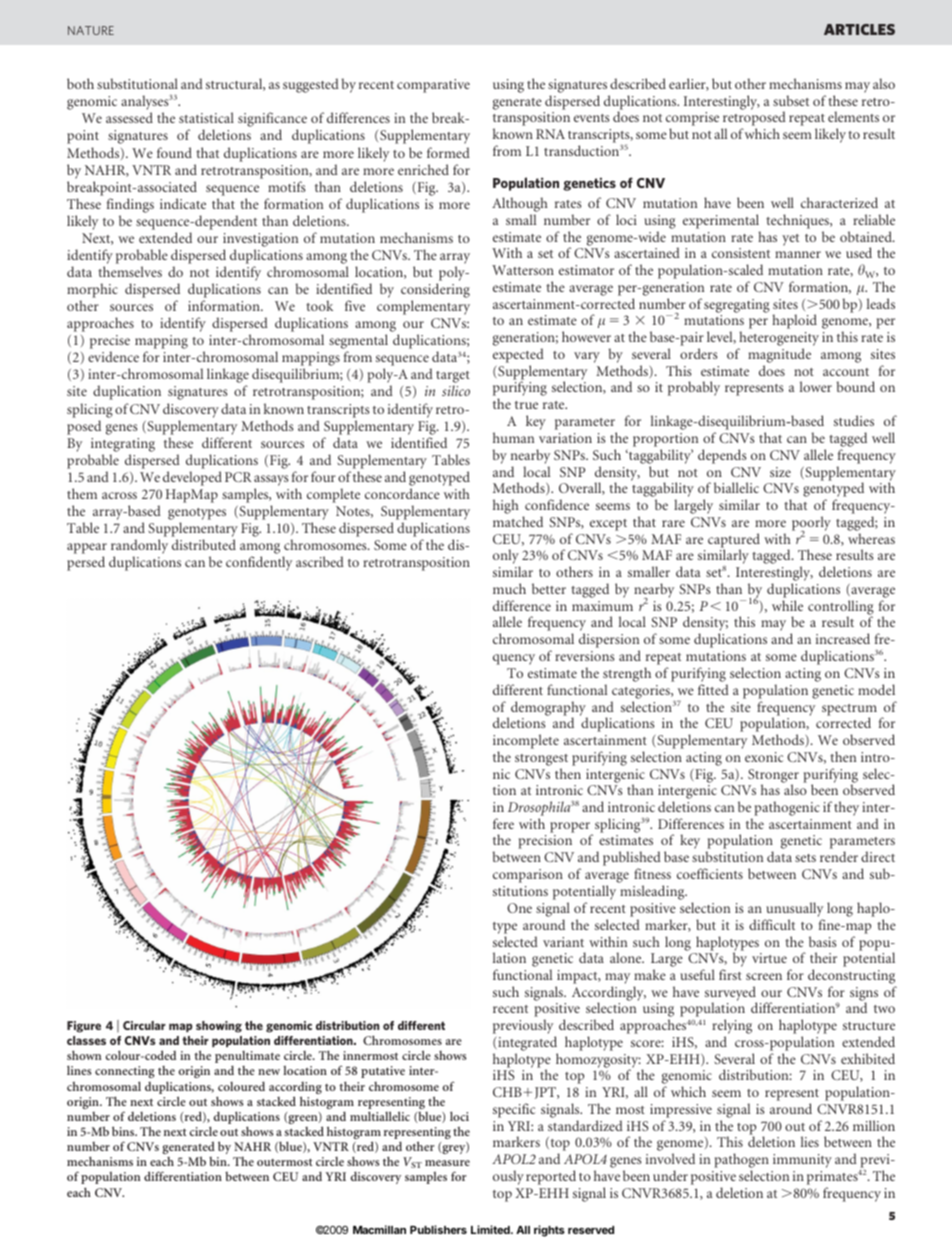 The height and width of the document is (1251, 952). I want to click on comparison, so click(528, 876).
